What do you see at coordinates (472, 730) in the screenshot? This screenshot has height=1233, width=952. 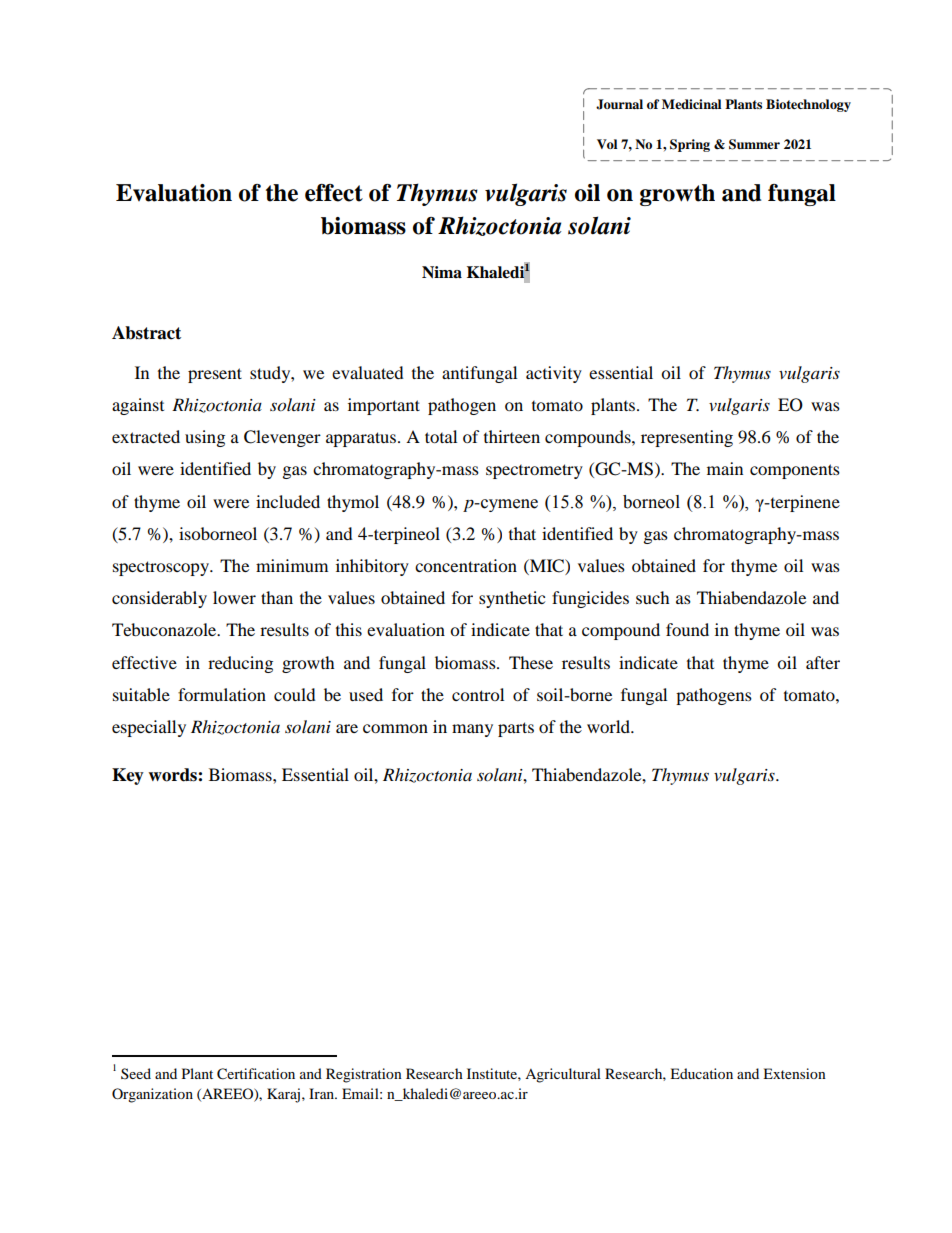 I see `many` at bounding box center [472, 730].
